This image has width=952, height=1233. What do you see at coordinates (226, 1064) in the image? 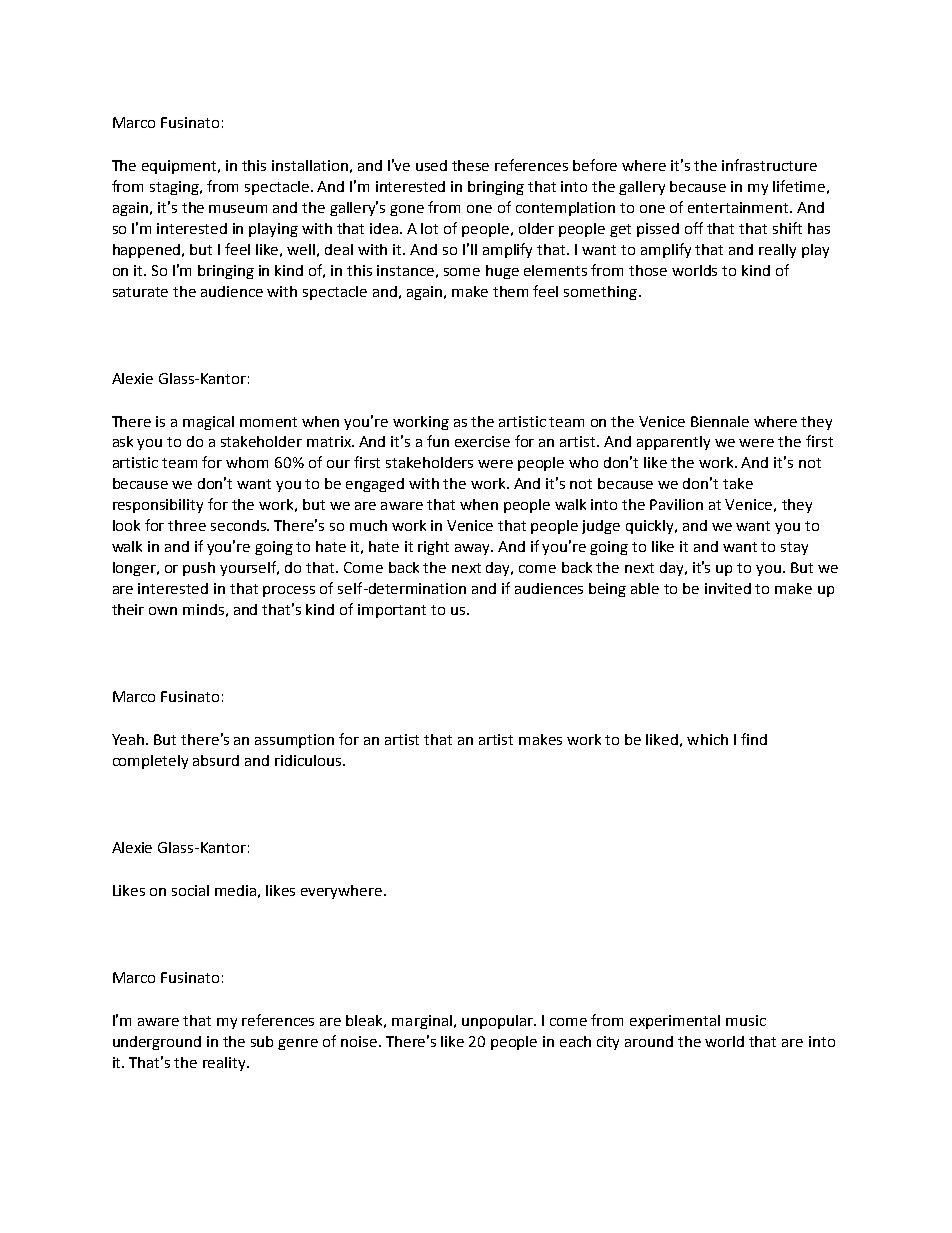
I see `reality` at bounding box center [226, 1064].
